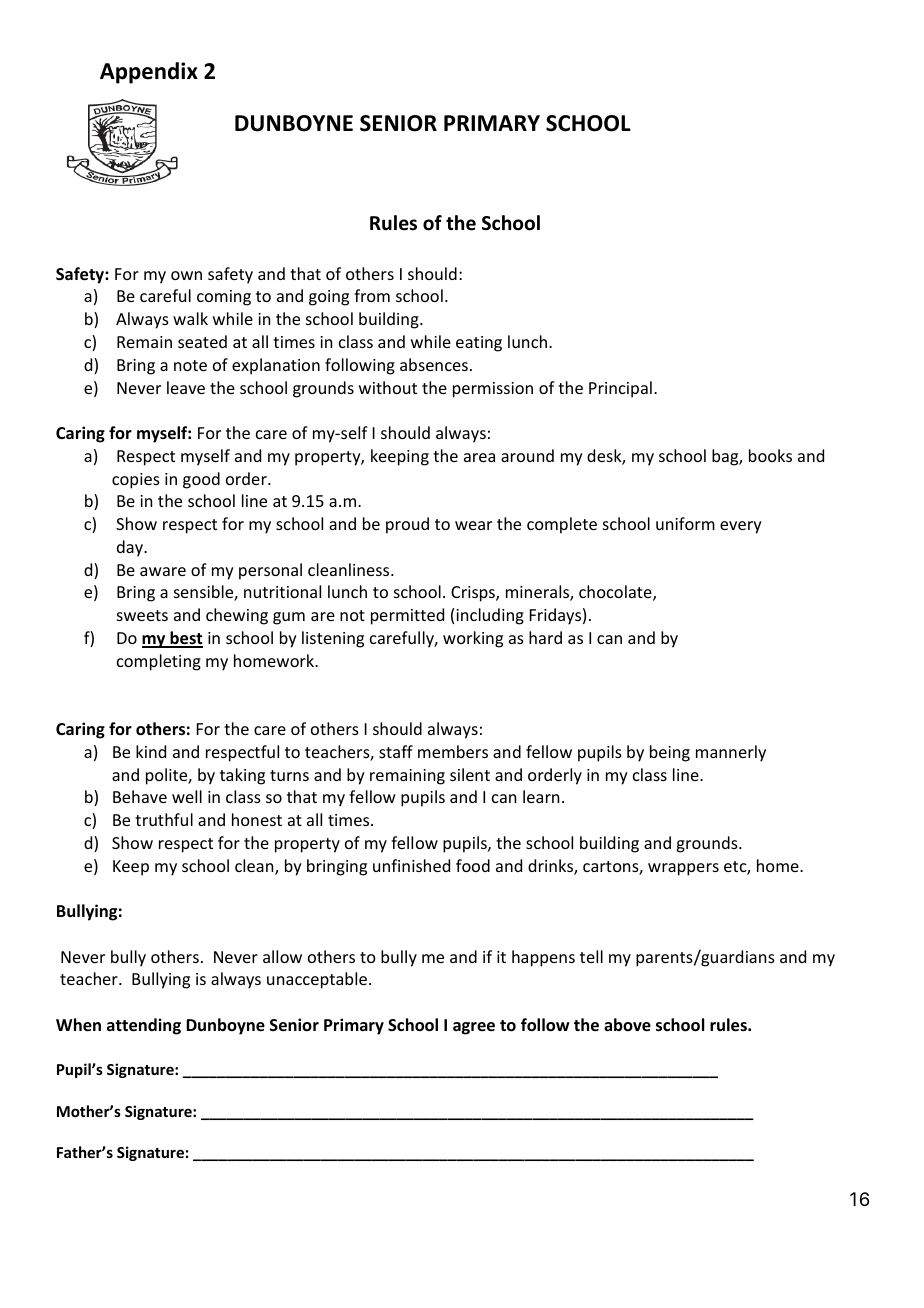  What do you see at coordinates (407, 525) in the screenshot?
I see `proud` at bounding box center [407, 525].
